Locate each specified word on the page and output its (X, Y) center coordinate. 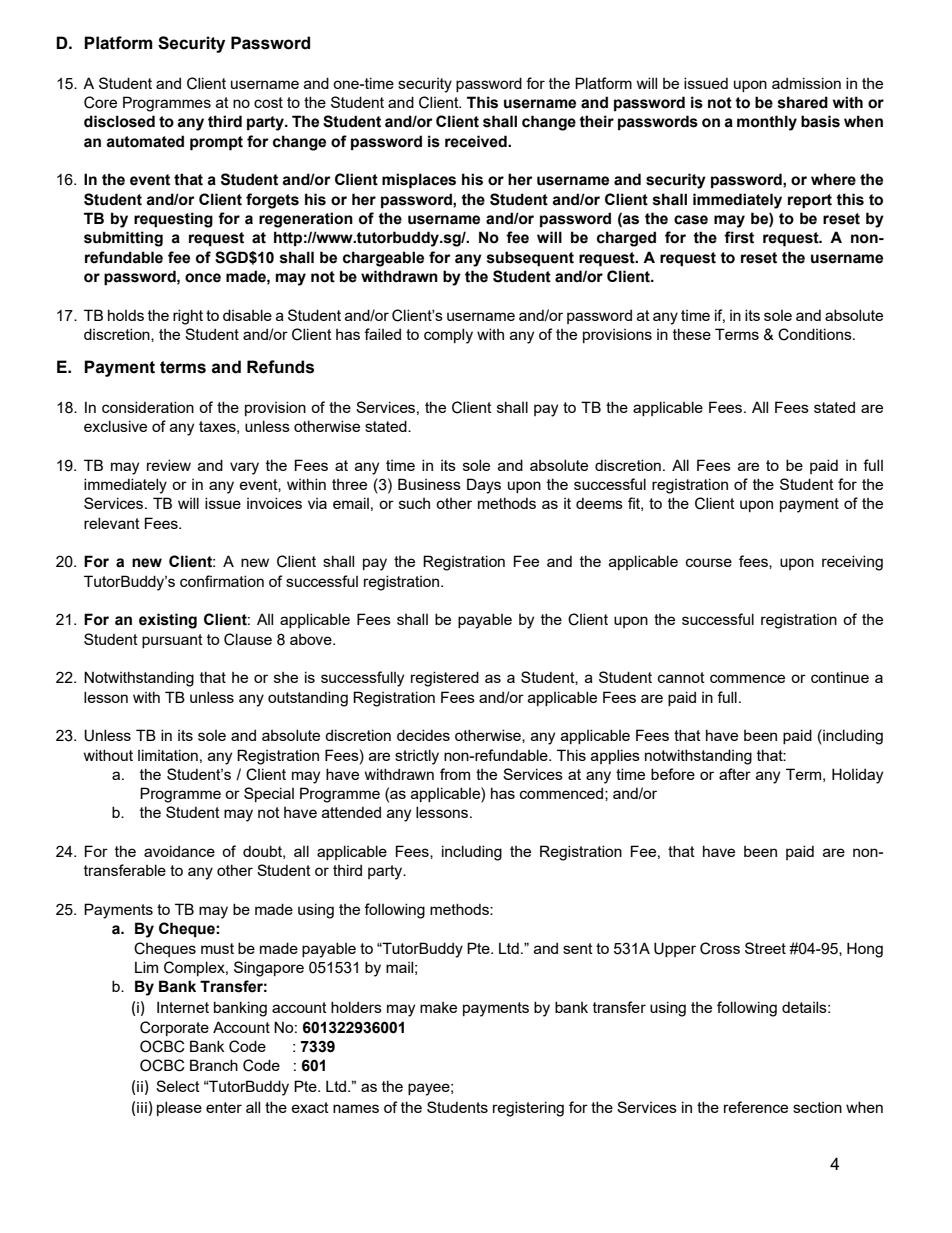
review (169, 465)
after (735, 774)
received (477, 141)
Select (178, 1086)
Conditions (816, 334)
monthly (767, 123)
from (455, 774)
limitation (168, 755)
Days (484, 486)
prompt (216, 143)
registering (528, 1109)
